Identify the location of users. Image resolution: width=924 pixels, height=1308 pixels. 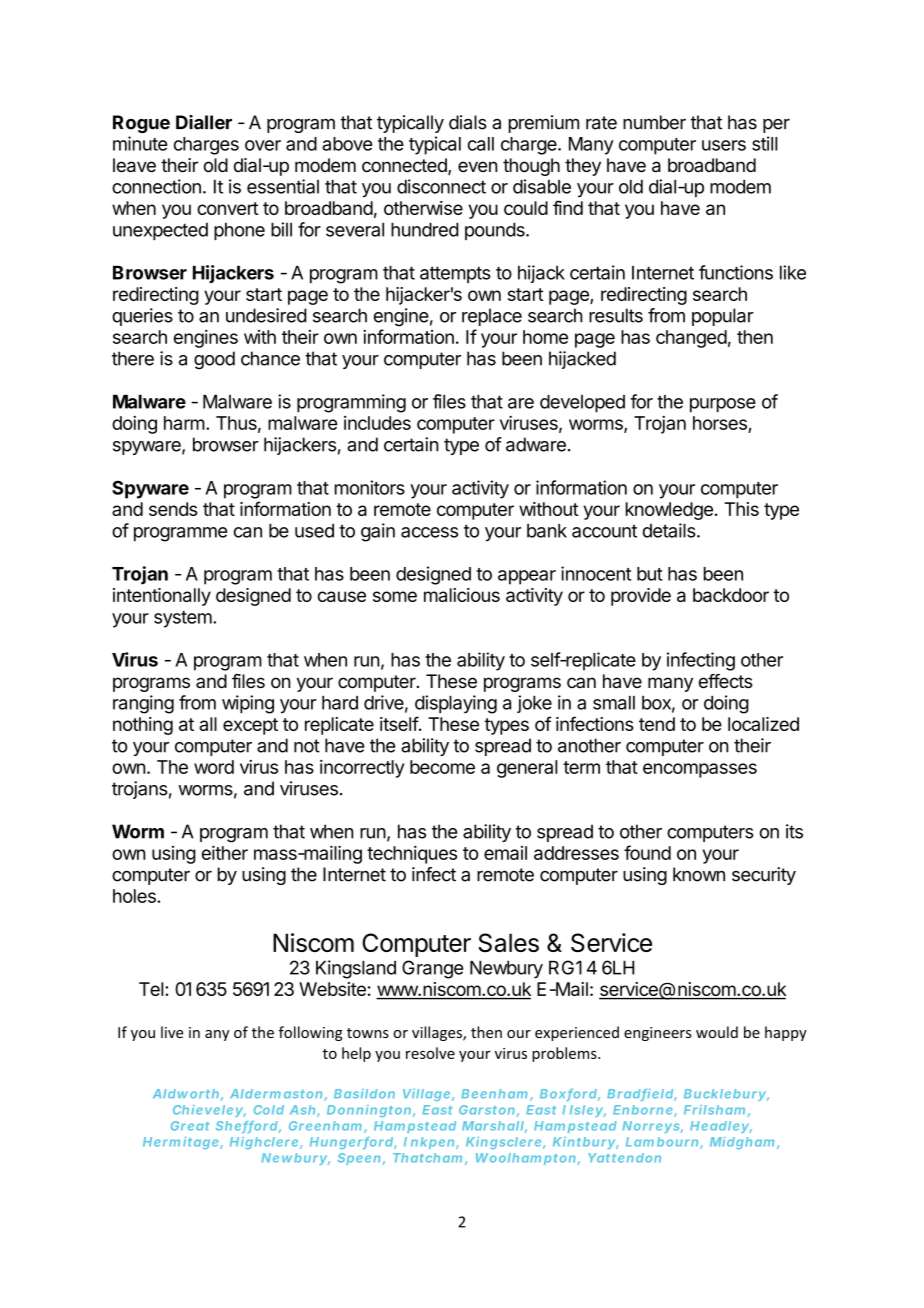
(724, 145).
